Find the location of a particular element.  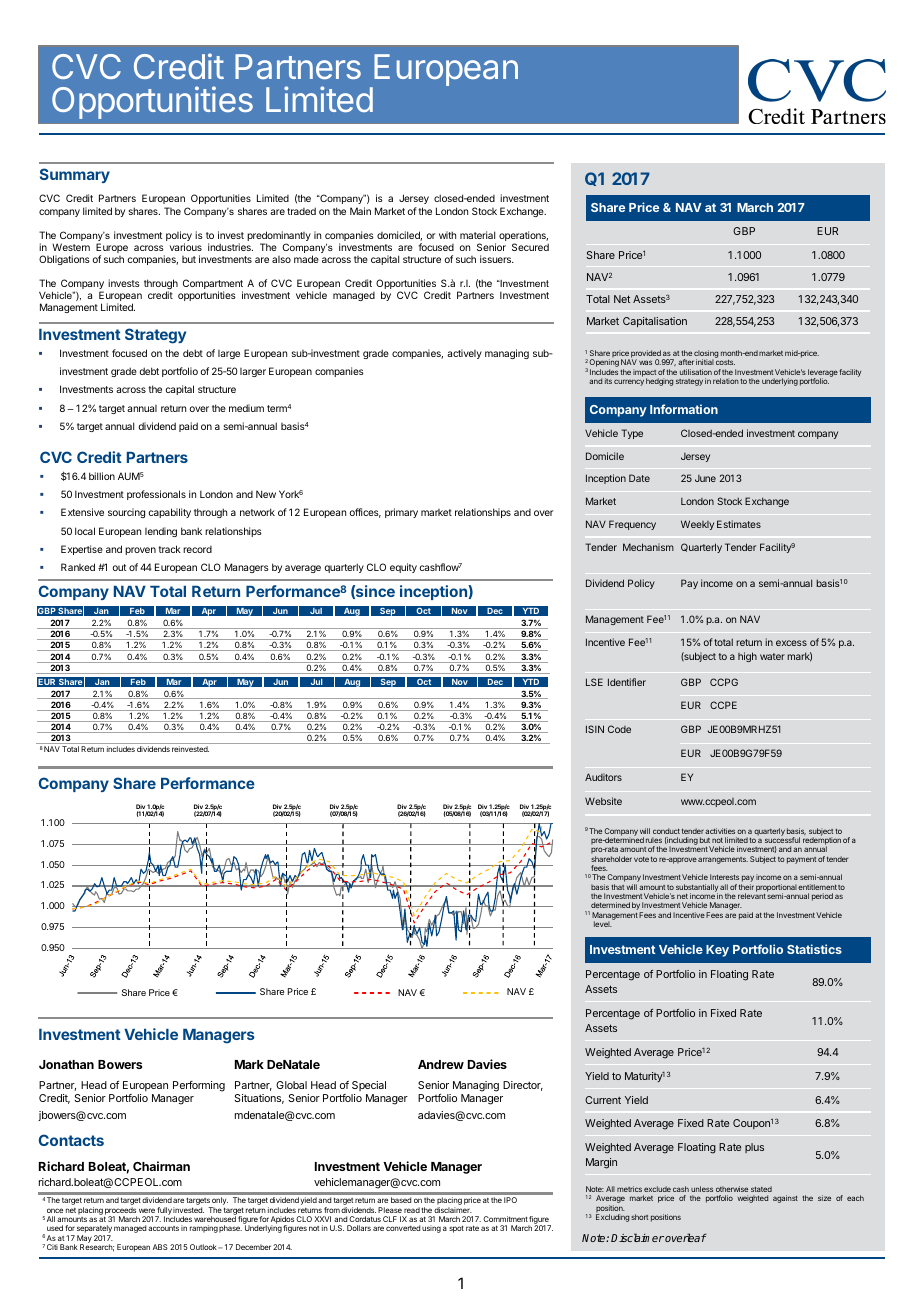

level is located at coordinates (603, 924).
